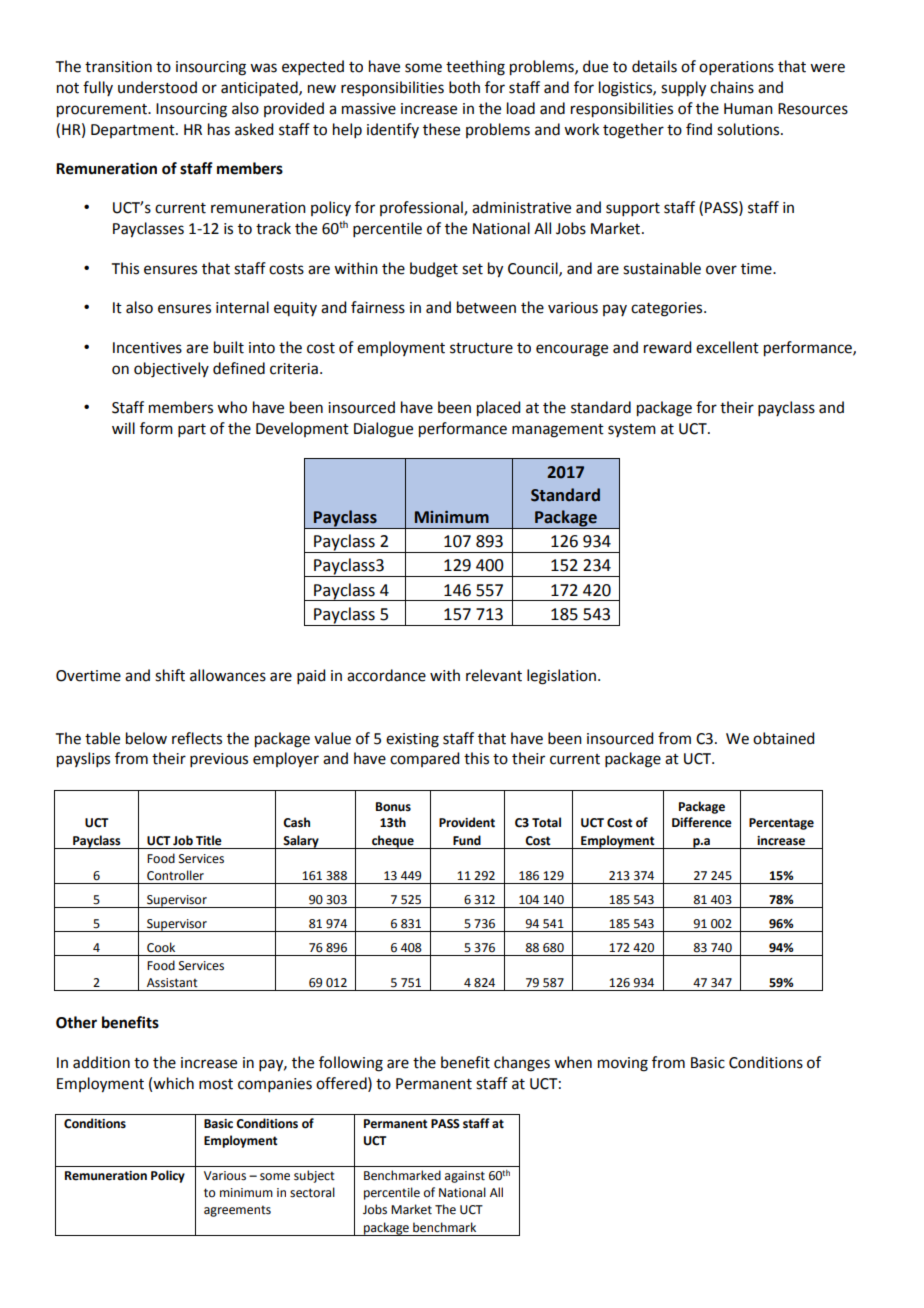 The height and width of the image is (1308, 924). I want to click on agreements, so click(237, 1211).
